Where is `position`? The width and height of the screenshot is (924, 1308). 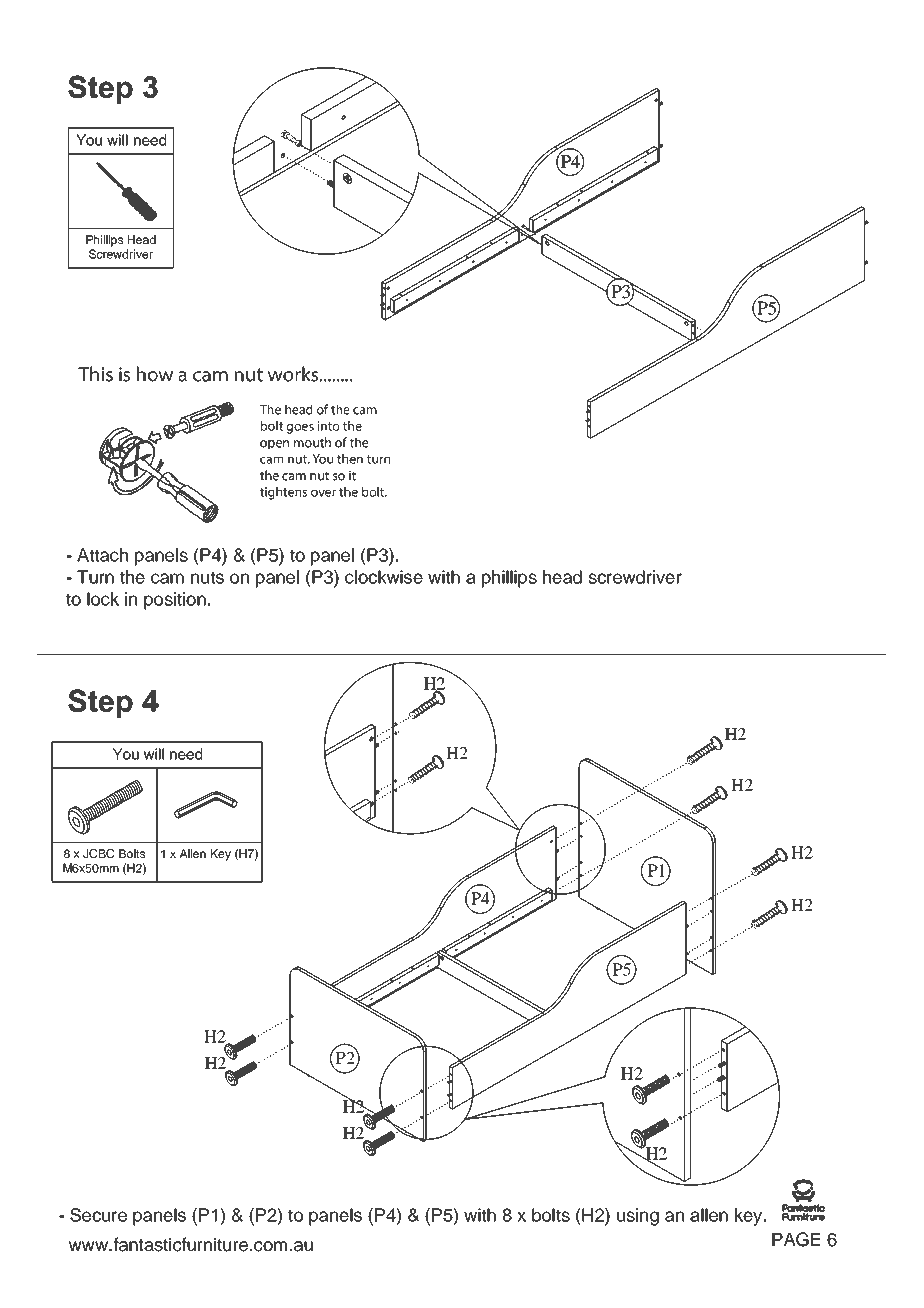
position is located at coordinates (175, 601).
